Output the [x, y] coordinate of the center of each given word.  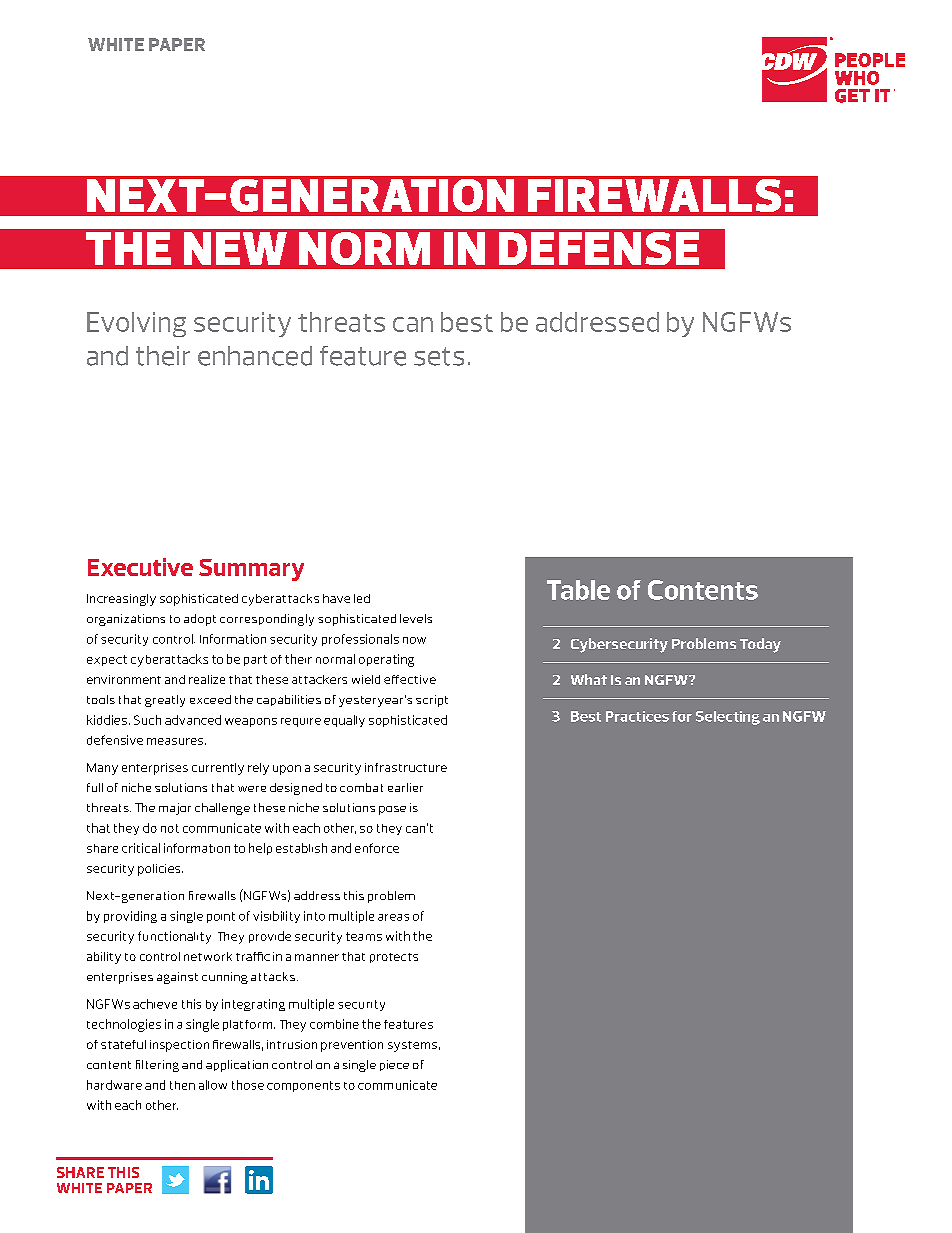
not [170, 828]
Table [578, 590]
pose [392, 810]
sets [439, 356]
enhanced [255, 356]
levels [416, 618]
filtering [157, 1066]
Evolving [136, 324]
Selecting [728, 718]
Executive [140, 567]
